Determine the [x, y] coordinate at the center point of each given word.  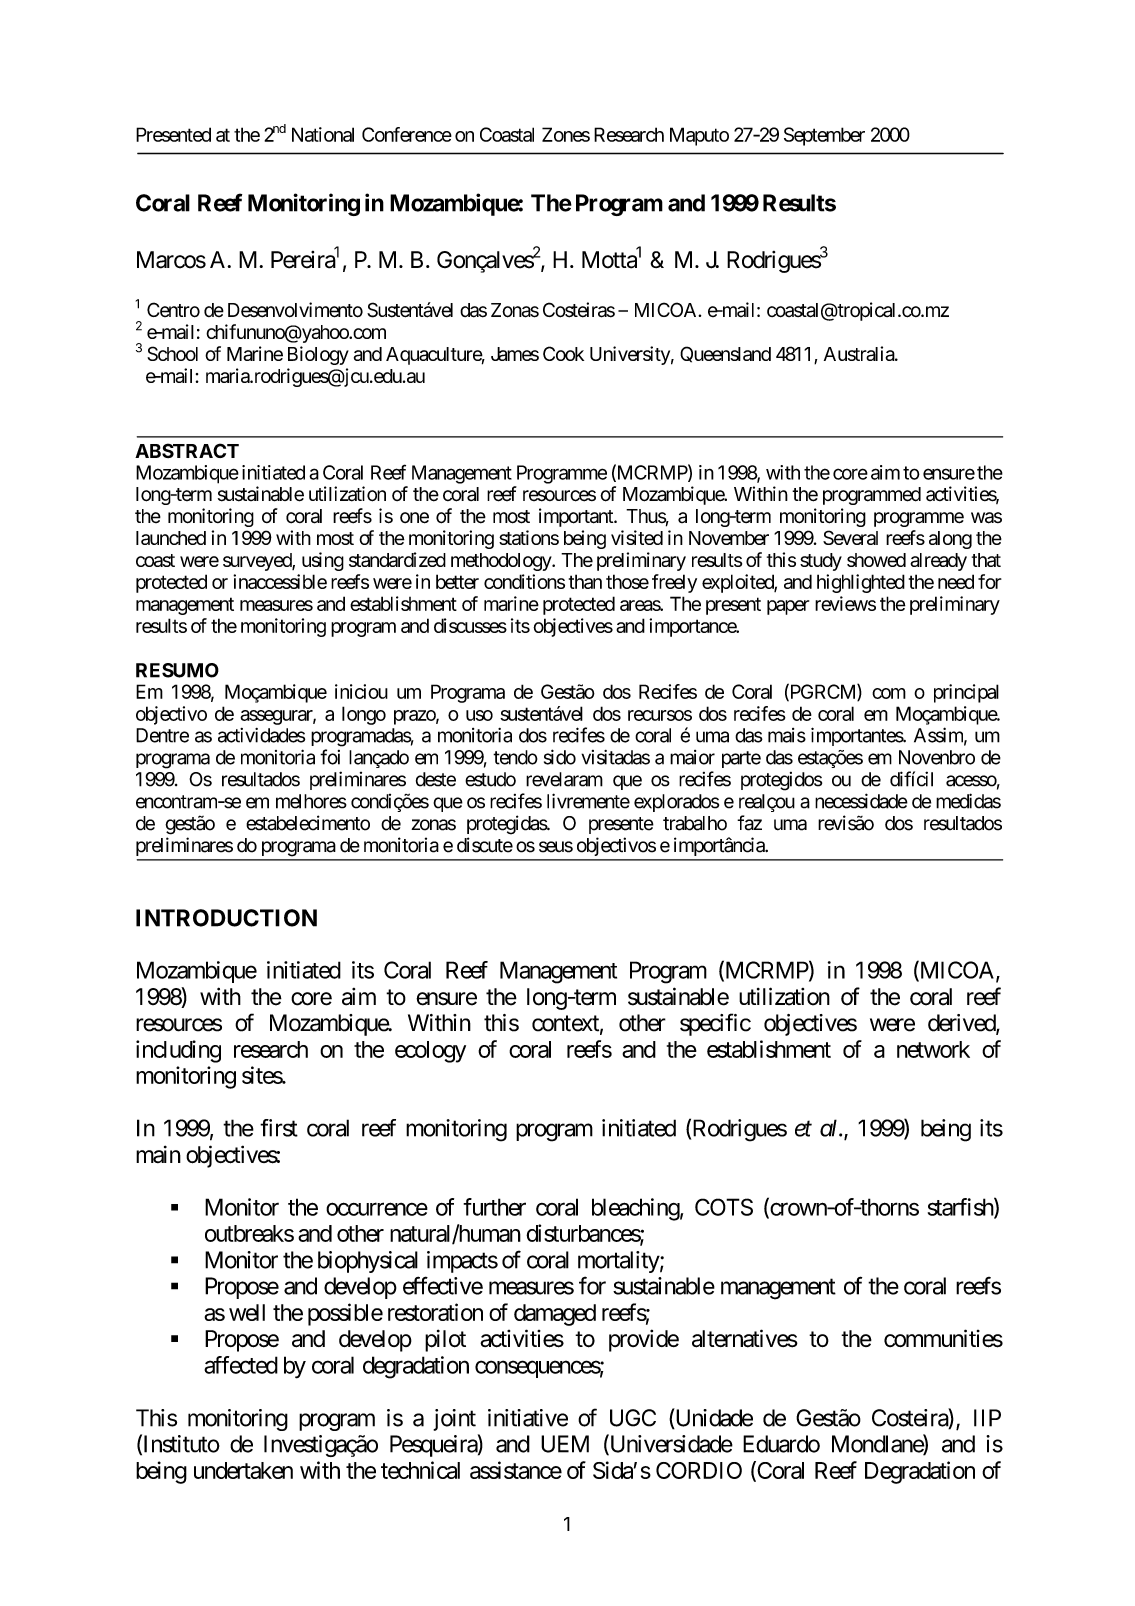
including [178, 1051]
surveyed [258, 562]
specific [715, 1024]
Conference [407, 134]
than [585, 581]
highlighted [861, 583]
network [933, 1049]
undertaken [243, 1470]
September [824, 136]
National [323, 134]
